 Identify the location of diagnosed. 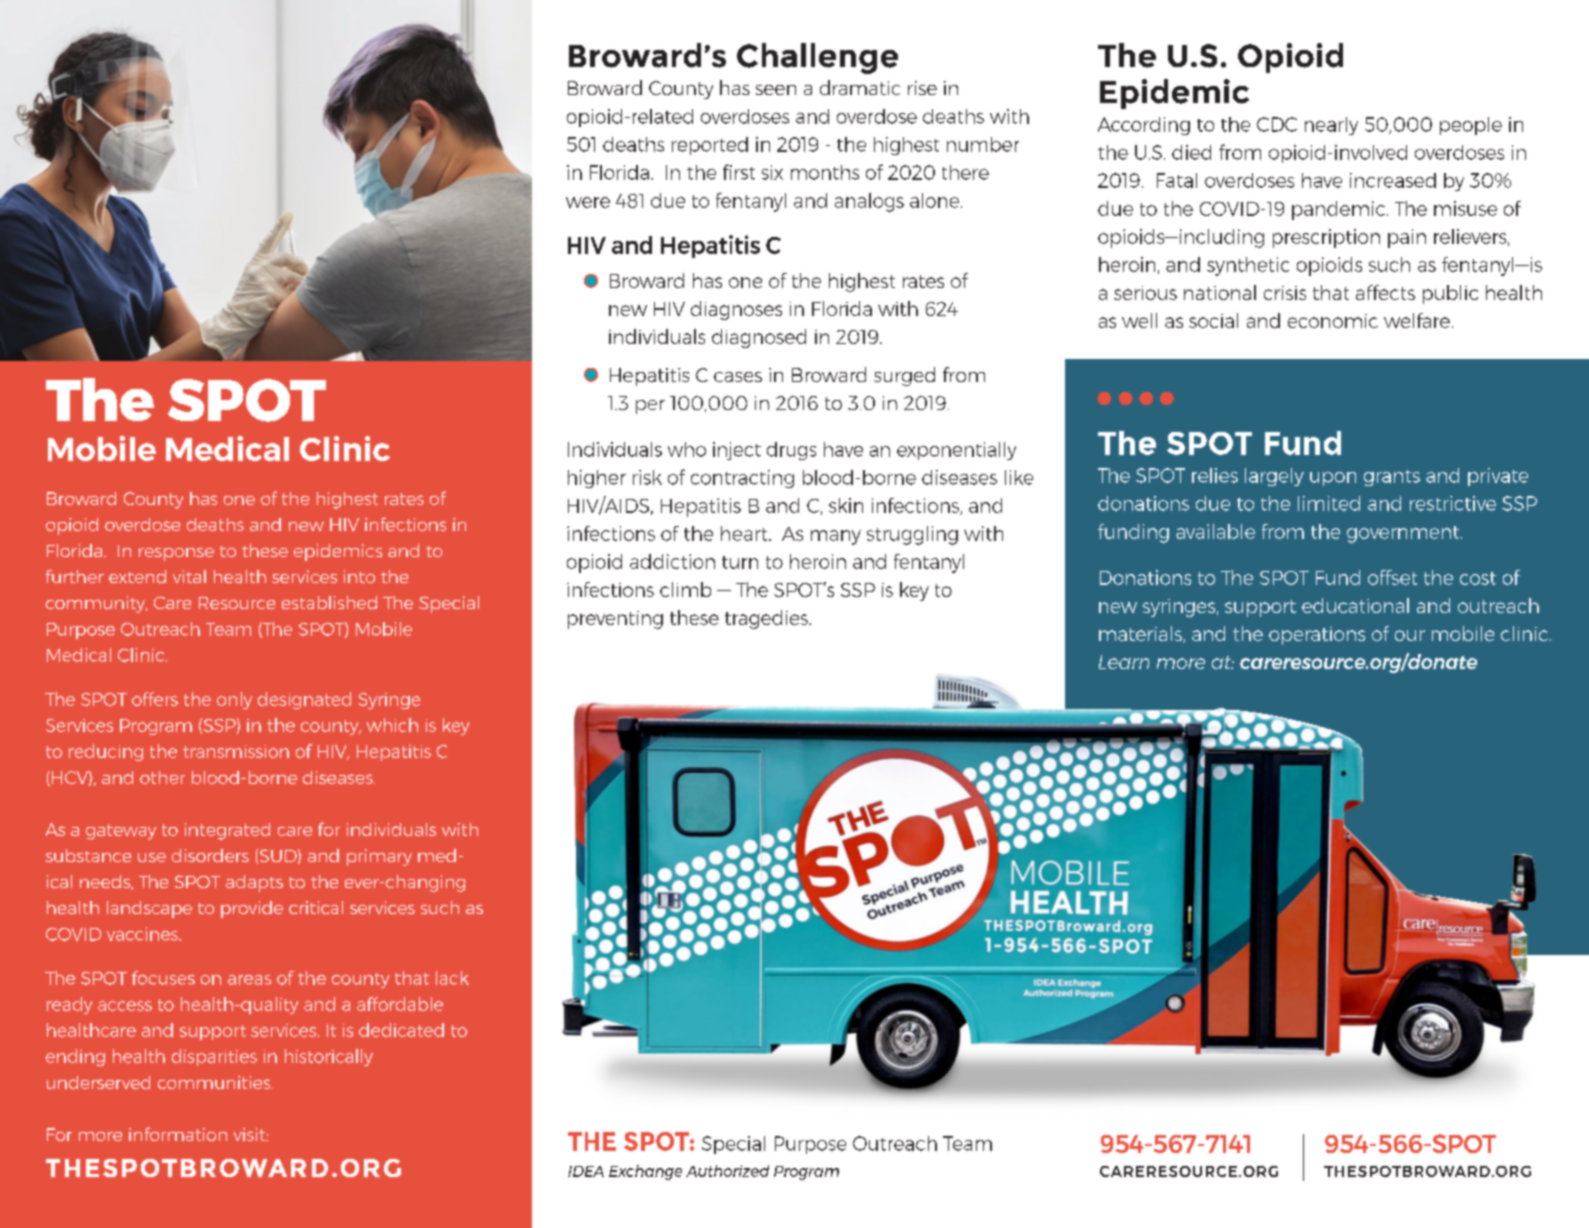
(759, 338).
